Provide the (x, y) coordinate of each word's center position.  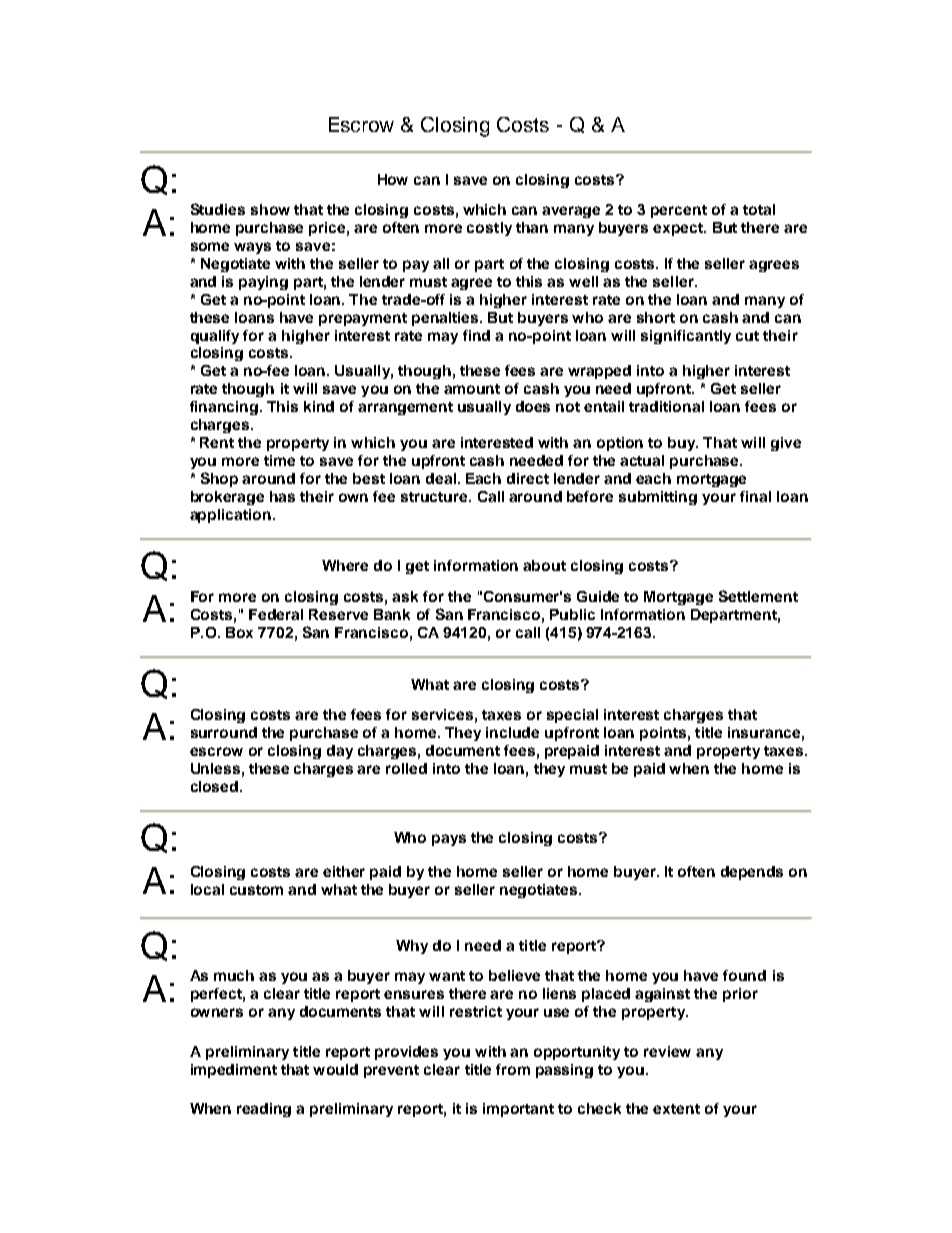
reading (264, 1110)
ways (252, 248)
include (512, 732)
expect (679, 229)
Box (239, 632)
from (513, 1069)
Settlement (758, 596)
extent (676, 1109)
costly (489, 229)
